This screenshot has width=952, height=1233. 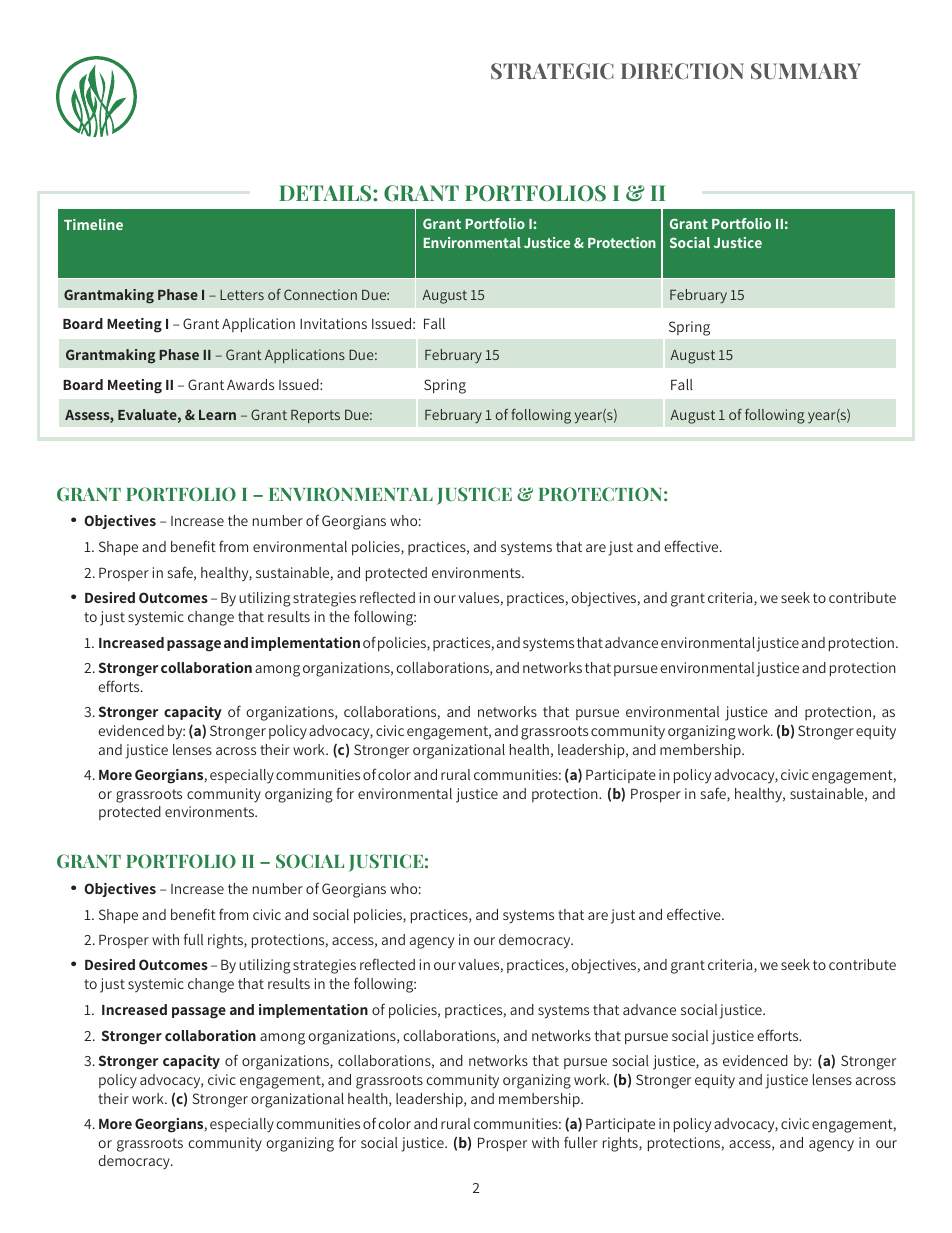 What do you see at coordinates (315, 416) in the screenshot?
I see `Reports` at bounding box center [315, 416].
